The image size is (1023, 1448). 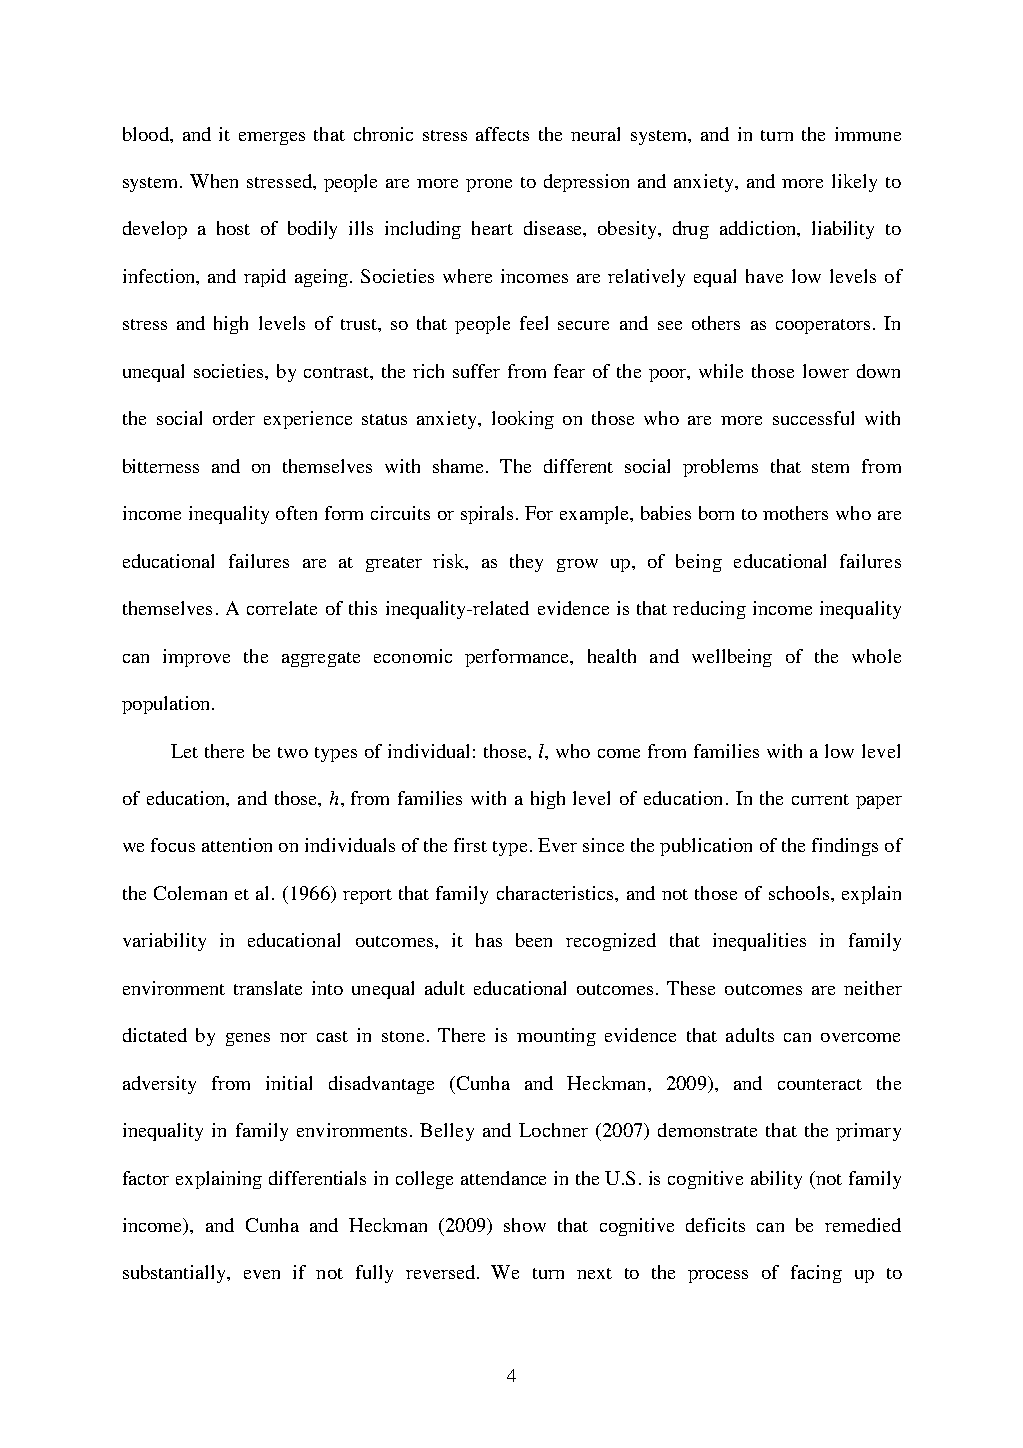 I want to click on When, so click(x=214, y=181).
